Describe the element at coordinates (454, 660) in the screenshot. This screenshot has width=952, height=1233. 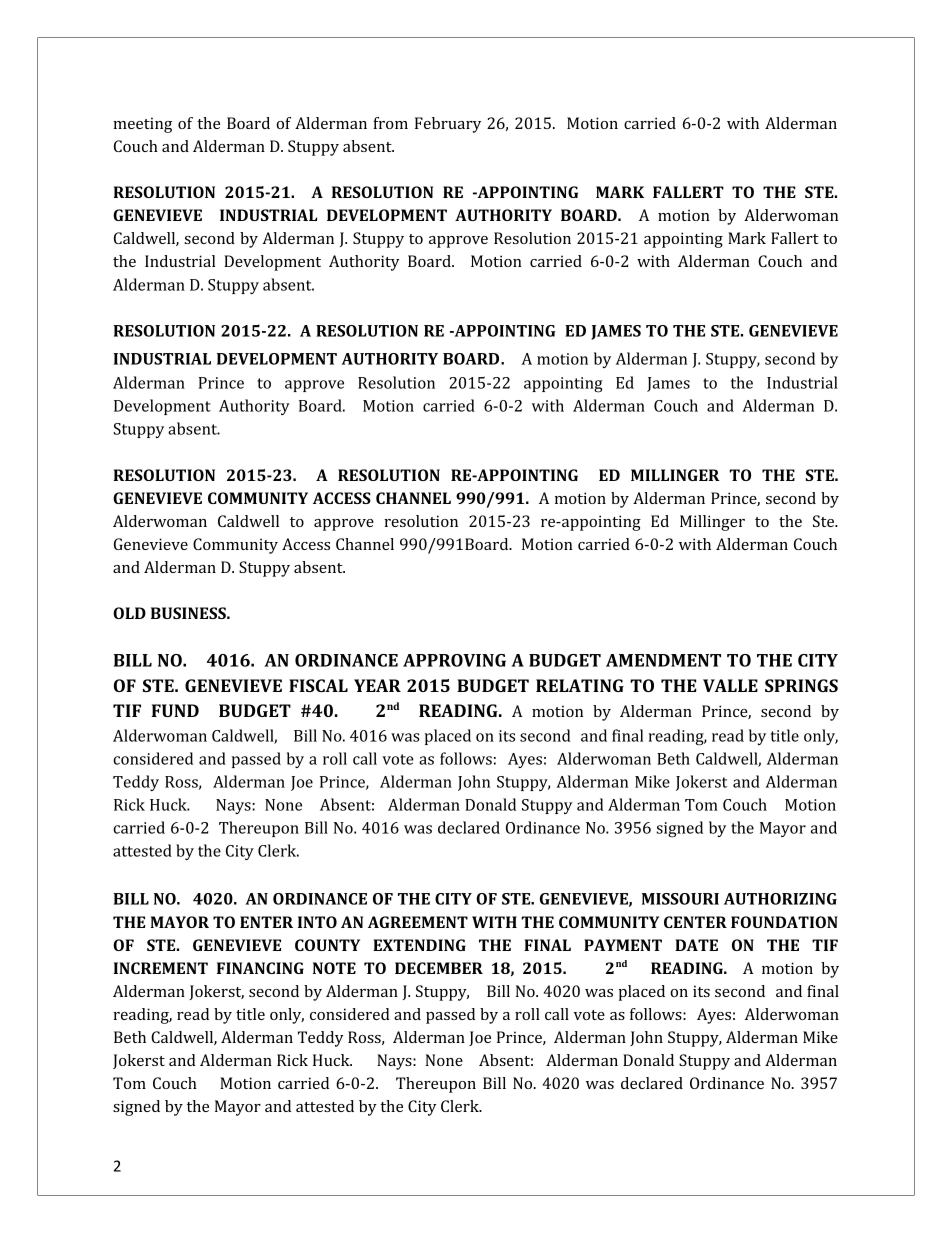
I see `APPROVING` at that location.
